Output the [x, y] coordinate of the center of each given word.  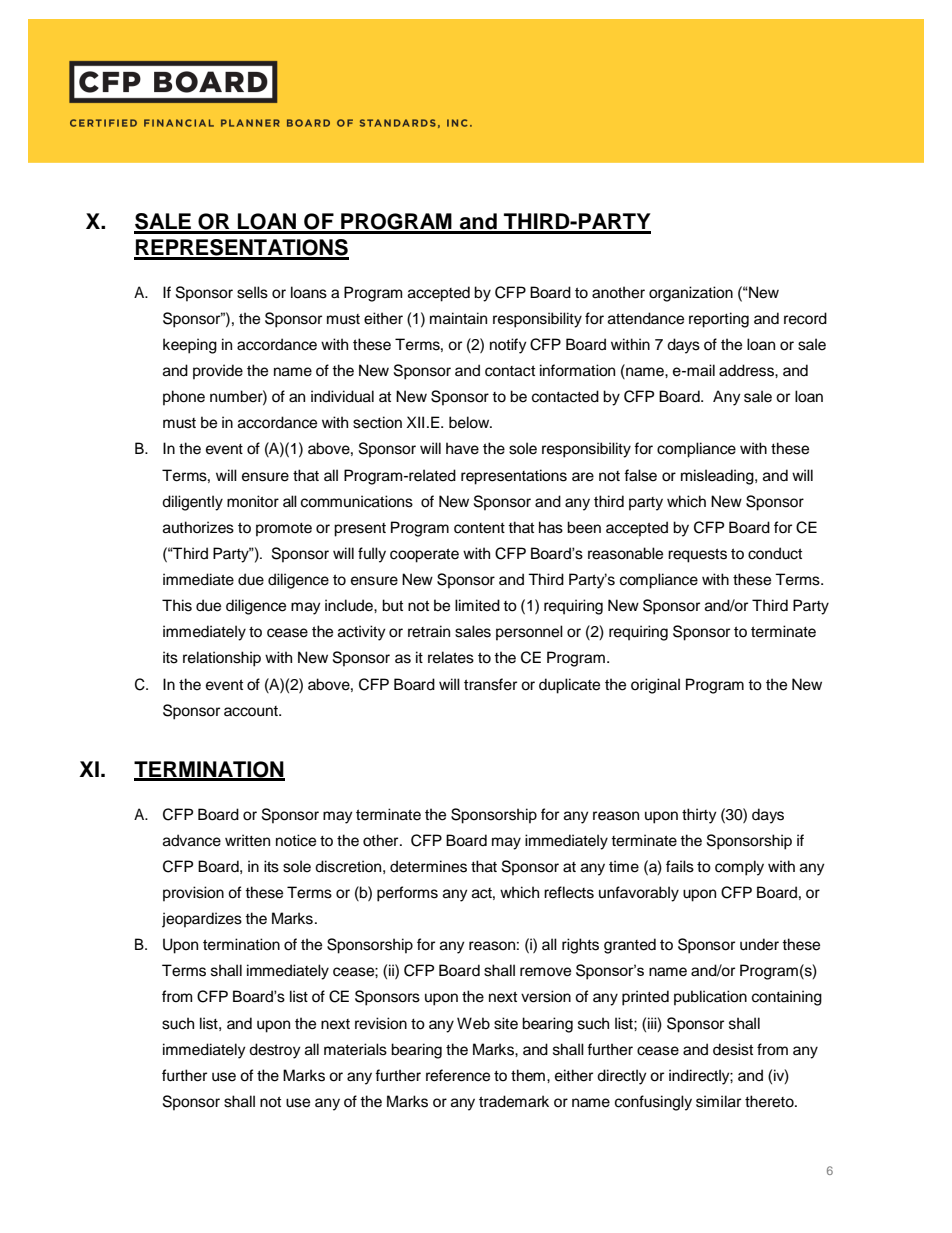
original [655, 686]
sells [252, 292]
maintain [458, 318]
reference [458, 1075]
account [252, 711]
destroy [275, 1051]
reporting [719, 320]
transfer [490, 684]
